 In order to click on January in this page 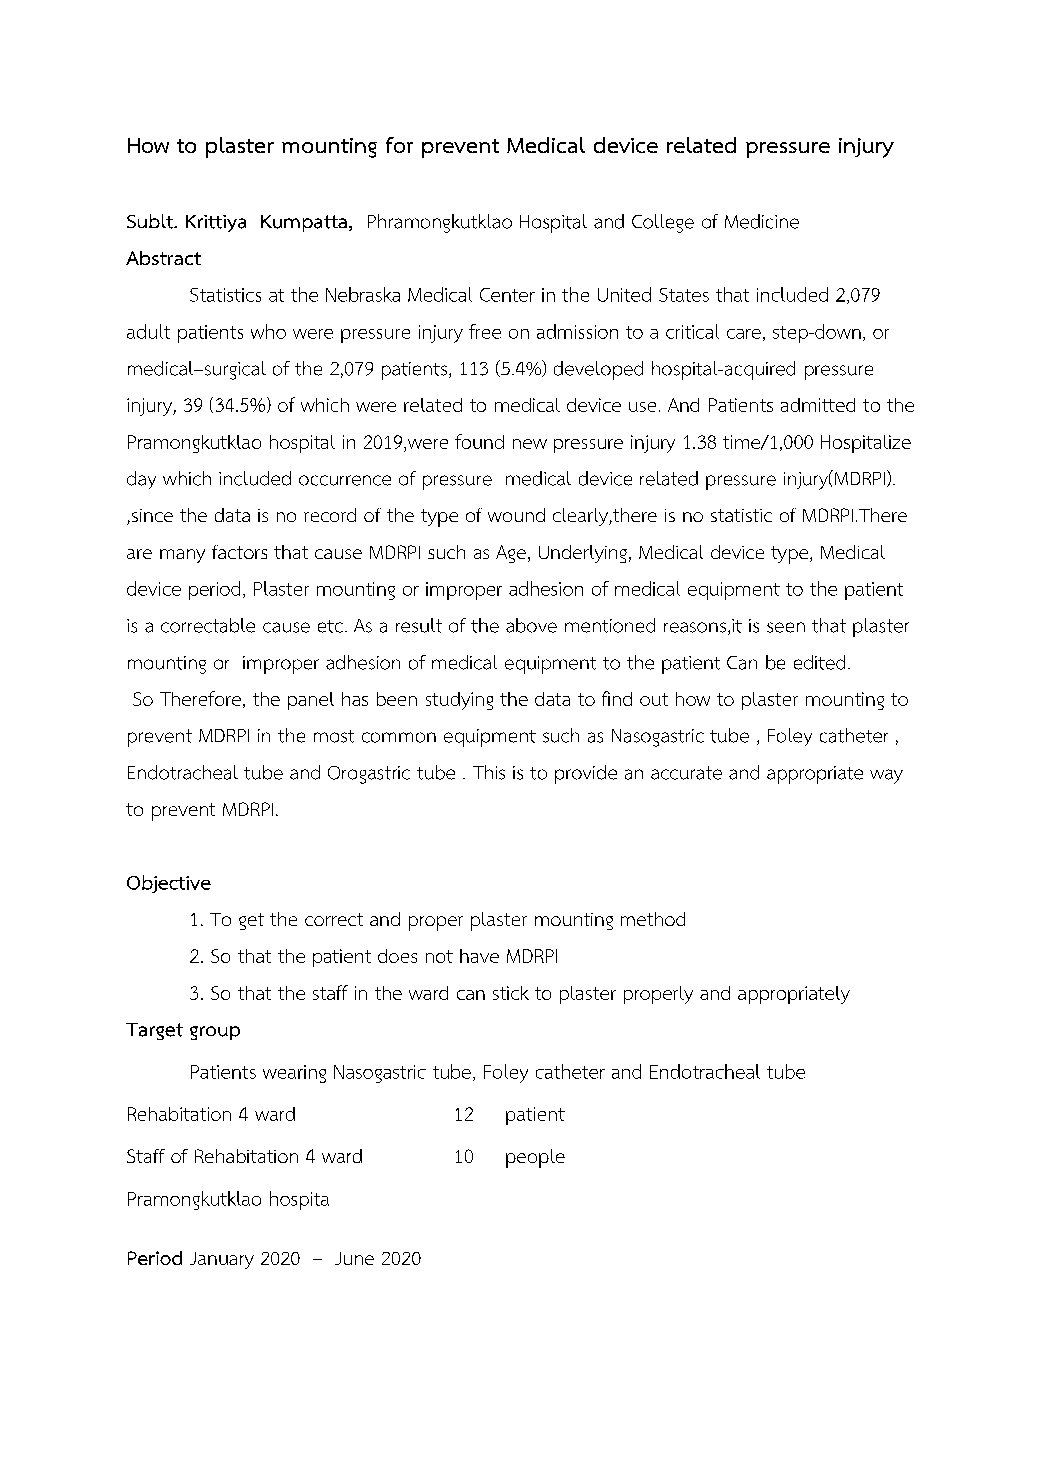, I will do `click(222, 1260)`.
